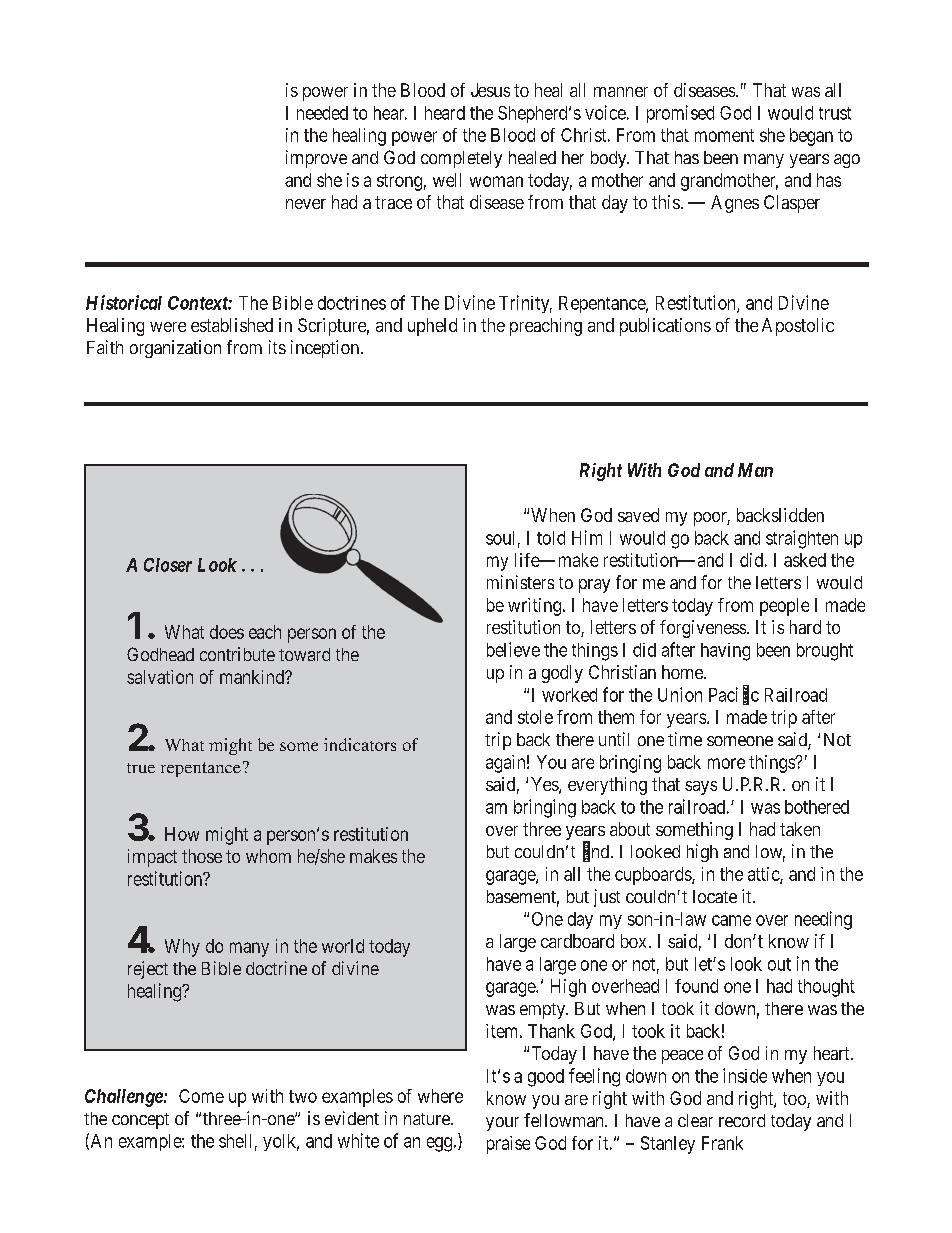 The width and height of the page is (952, 1233). Describe the element at coordinates (742, 1120) in the page. I see `record` at that location.
